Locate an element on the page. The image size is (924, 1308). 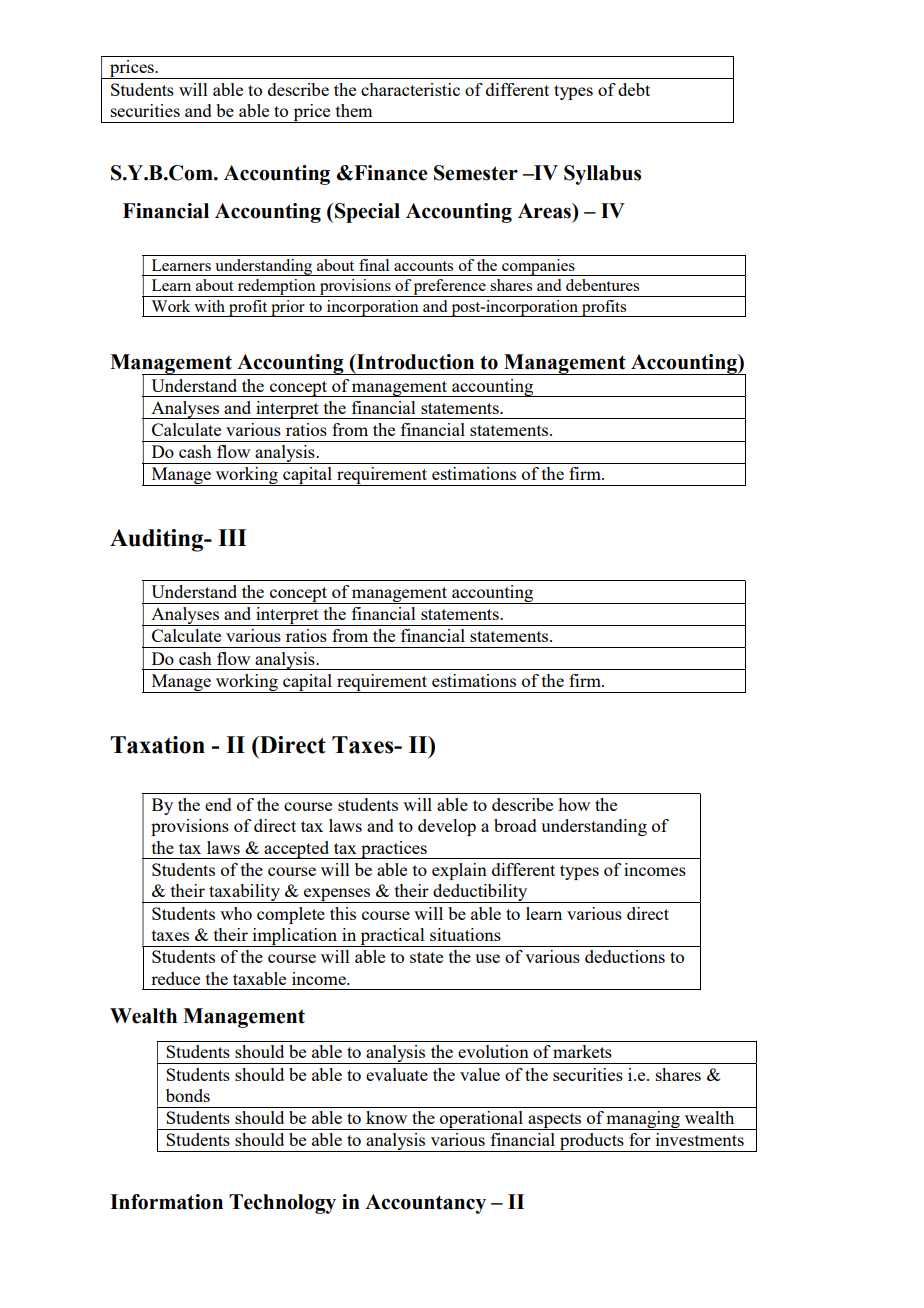
prior is located at coordinates (288, 308).
